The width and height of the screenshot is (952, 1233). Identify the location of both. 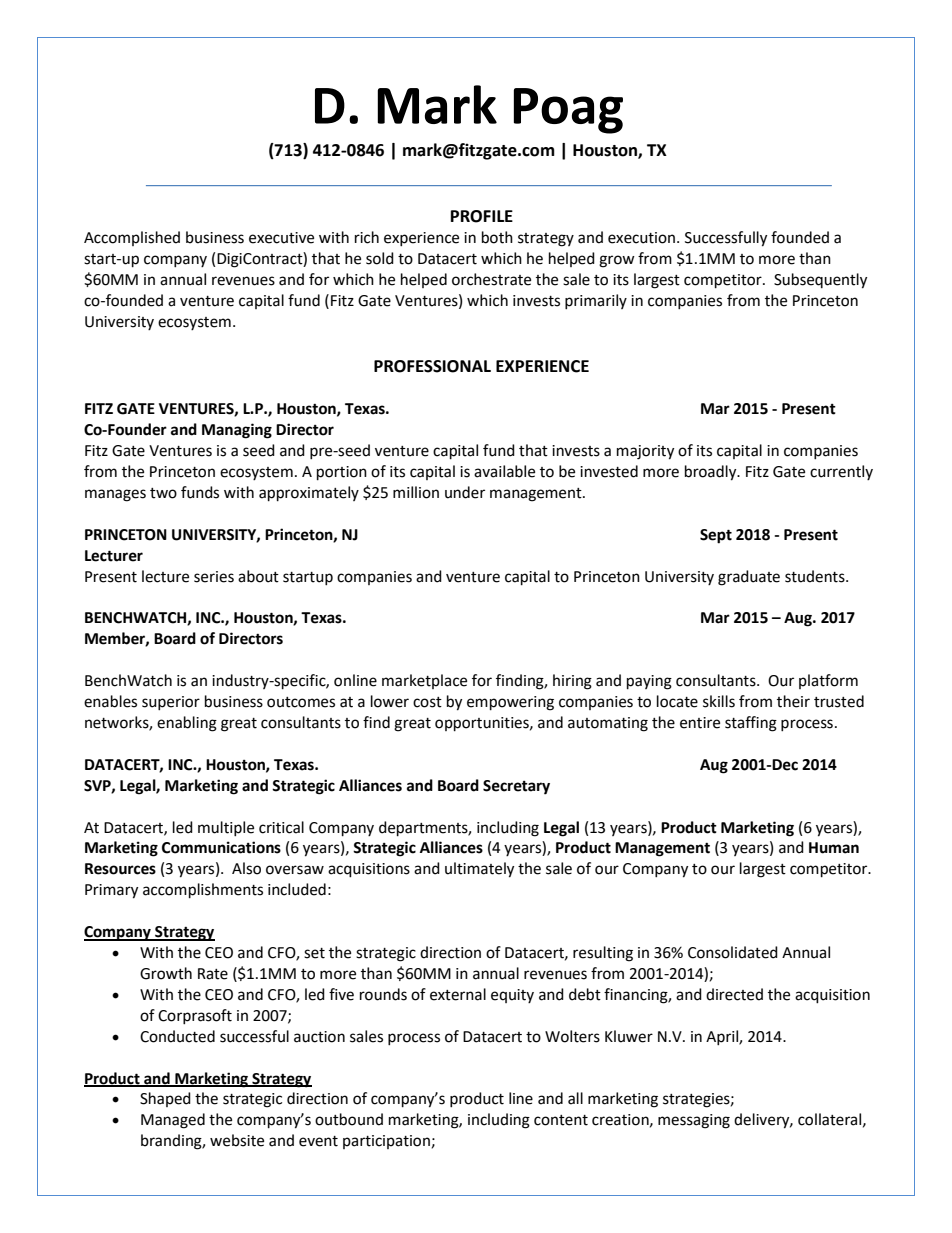
(497, 237).
